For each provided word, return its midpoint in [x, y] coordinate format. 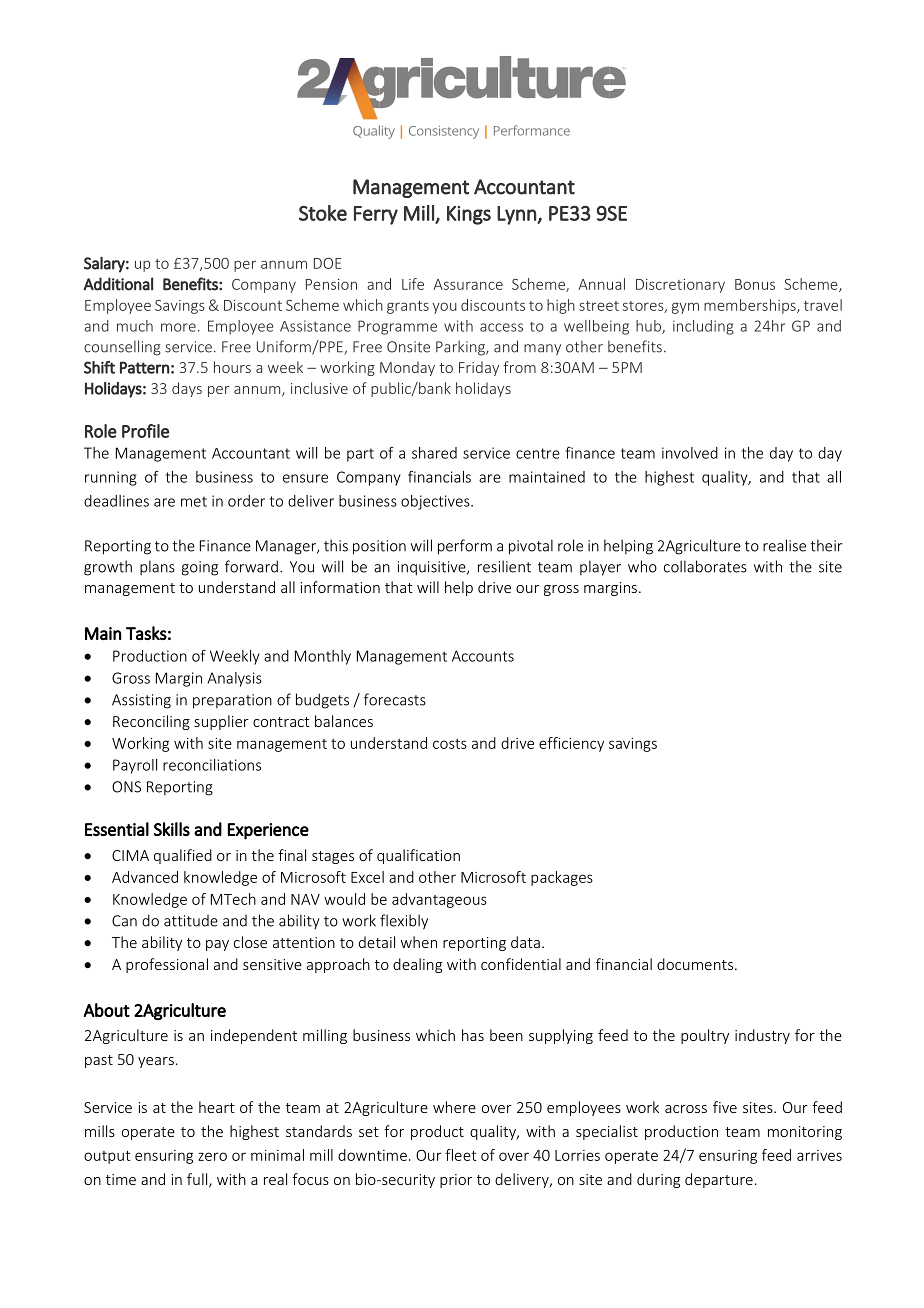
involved [690, 453]
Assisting [141, 701]
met [194, 501]
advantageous [439, 900]
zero [212, 1156]
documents [696, 964]
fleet [460, 1155]
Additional [118, 284]
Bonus [755, 284]
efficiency [571, 744]
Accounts [483, 656]
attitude [191, 921]
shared [434, 453]
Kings [469, 215]
